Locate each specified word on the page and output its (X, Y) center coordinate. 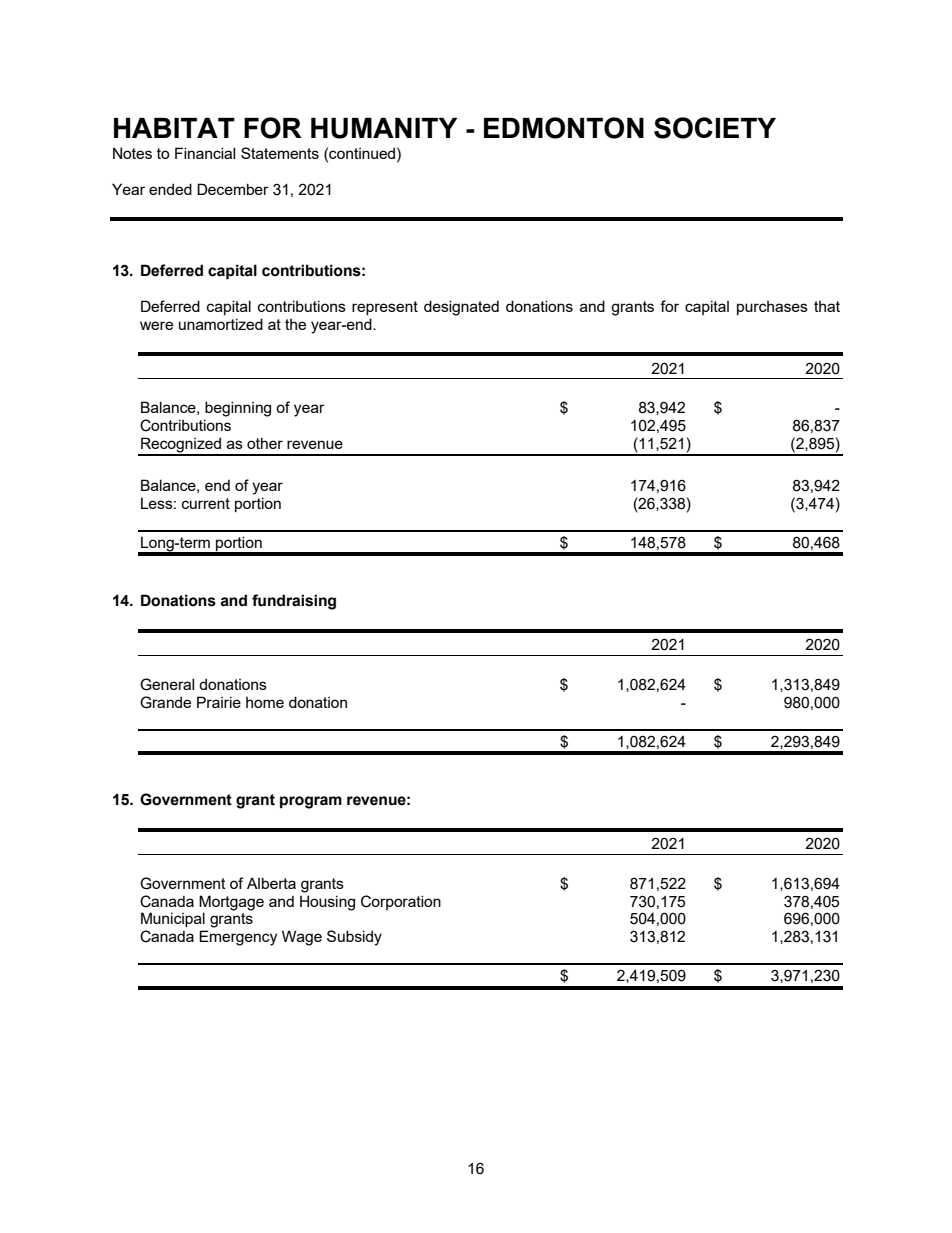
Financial (205, 153)
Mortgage (231, 903)
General (167, 684)
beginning (238, 409)
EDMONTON (564, 128)
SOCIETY (715, 128)
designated (461, 308)
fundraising (294, 602)
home (265, 702)
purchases (772, 308)
